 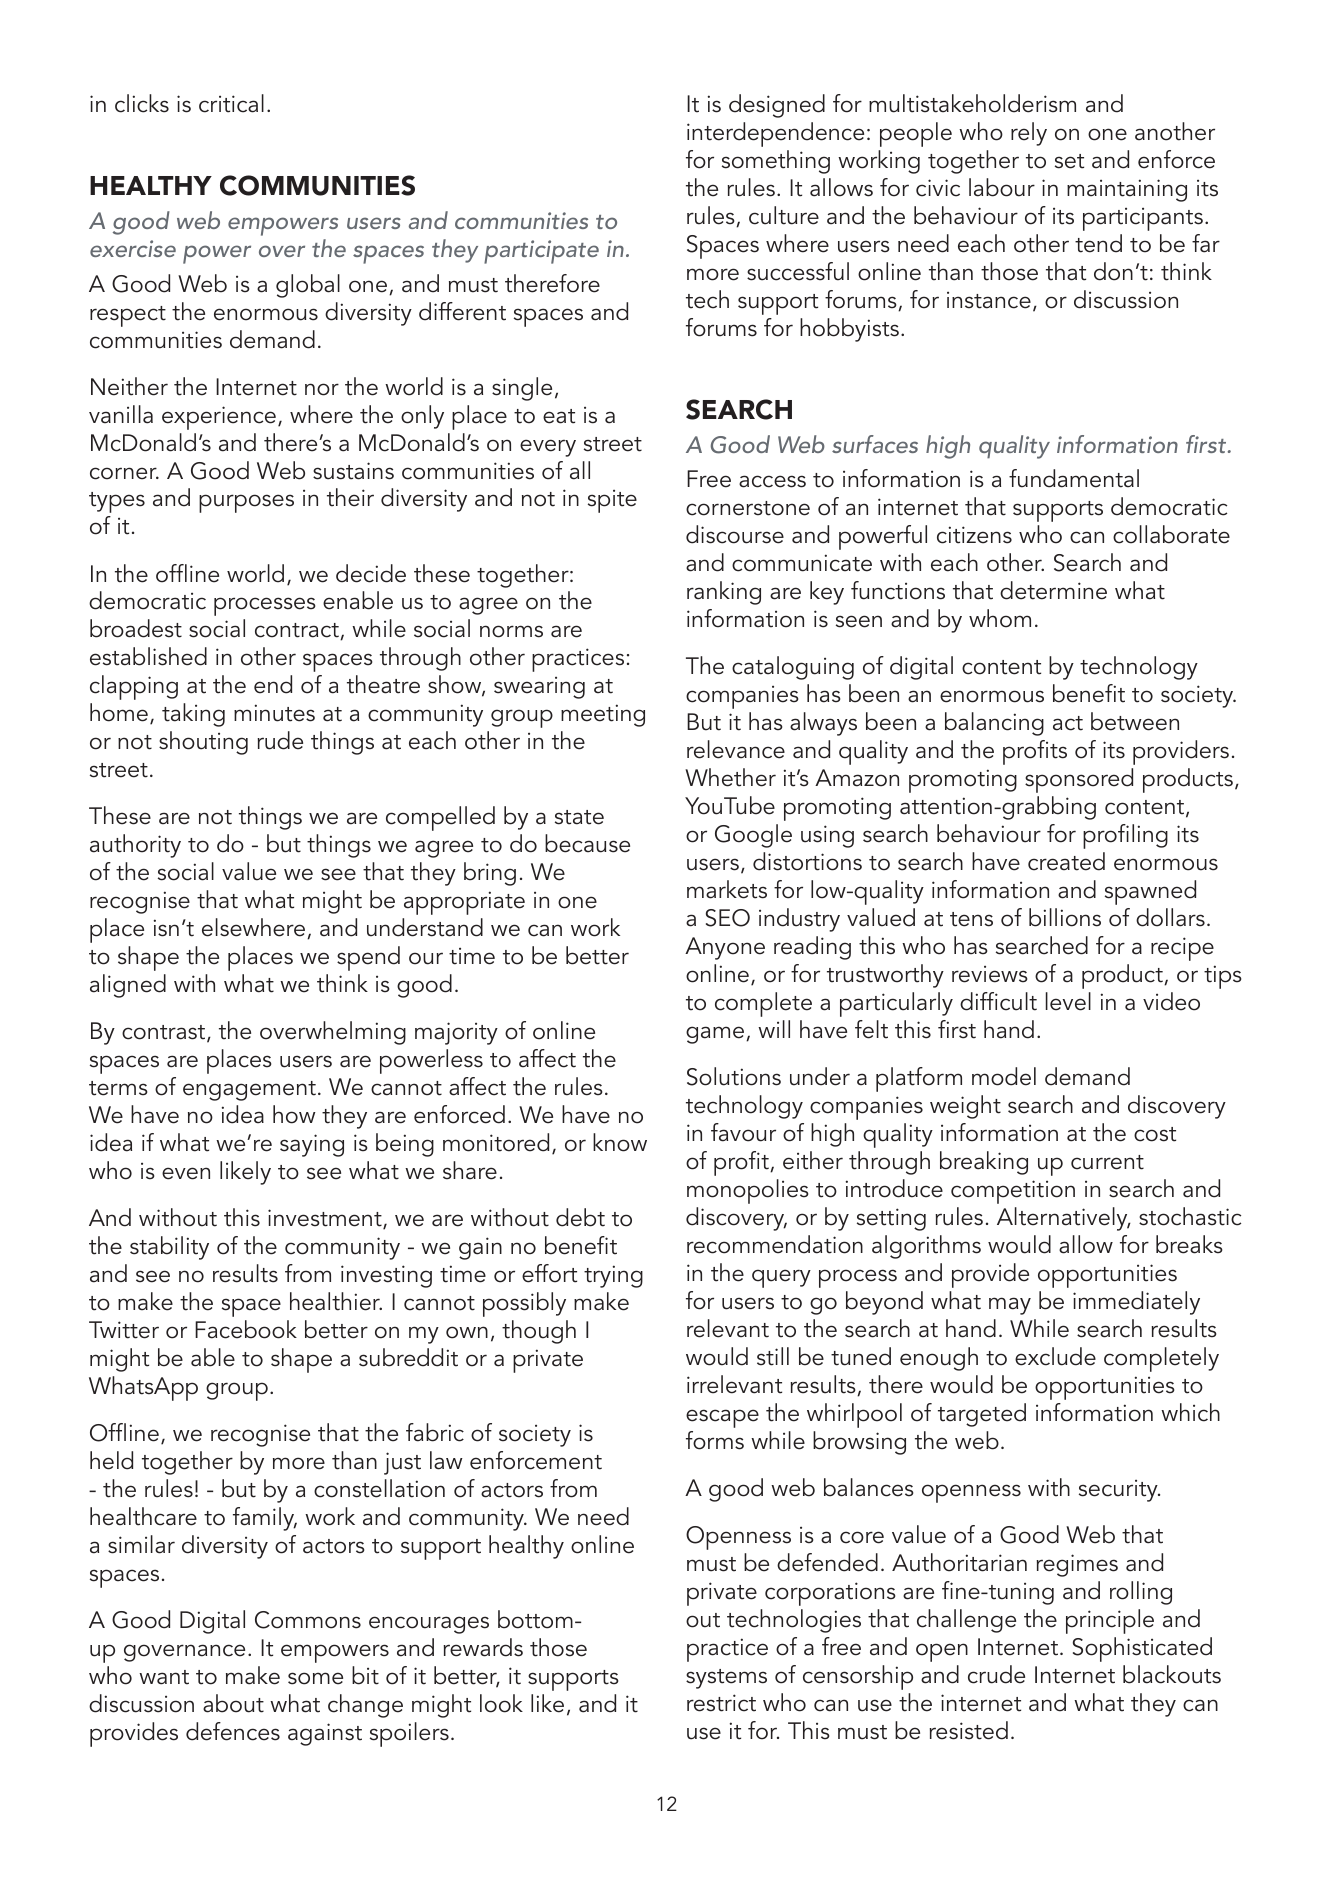 What do you see at coordinates (721, 1703) in the document?
I see `restrict` at bounding box center [721, 1703].
